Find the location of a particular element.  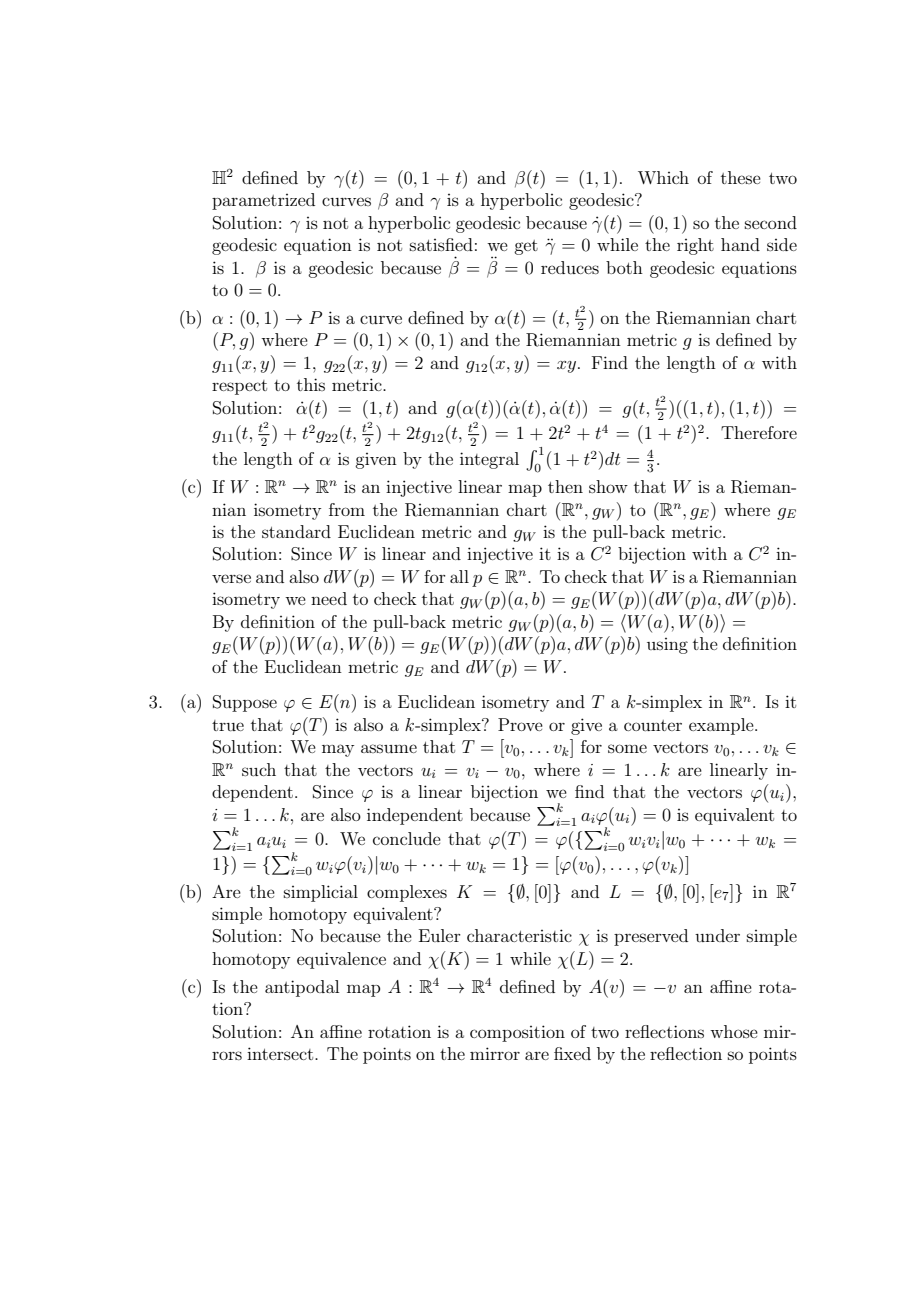

equivalence is located at coordinates (341, 960).
